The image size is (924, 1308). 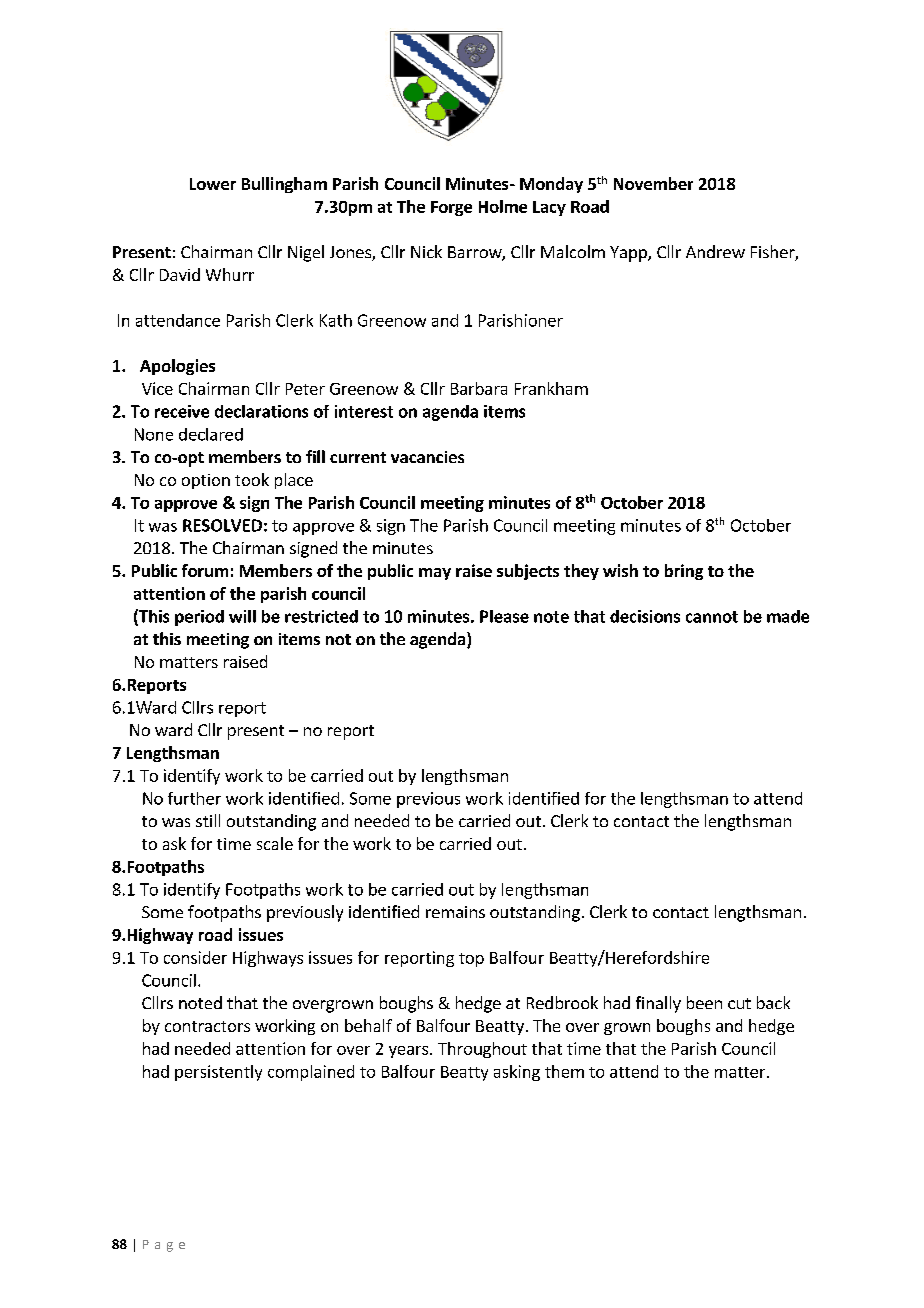 What do you see at coordinates (213, 184) in the page?
I see `Lower` at bounding box center [213, 184].
